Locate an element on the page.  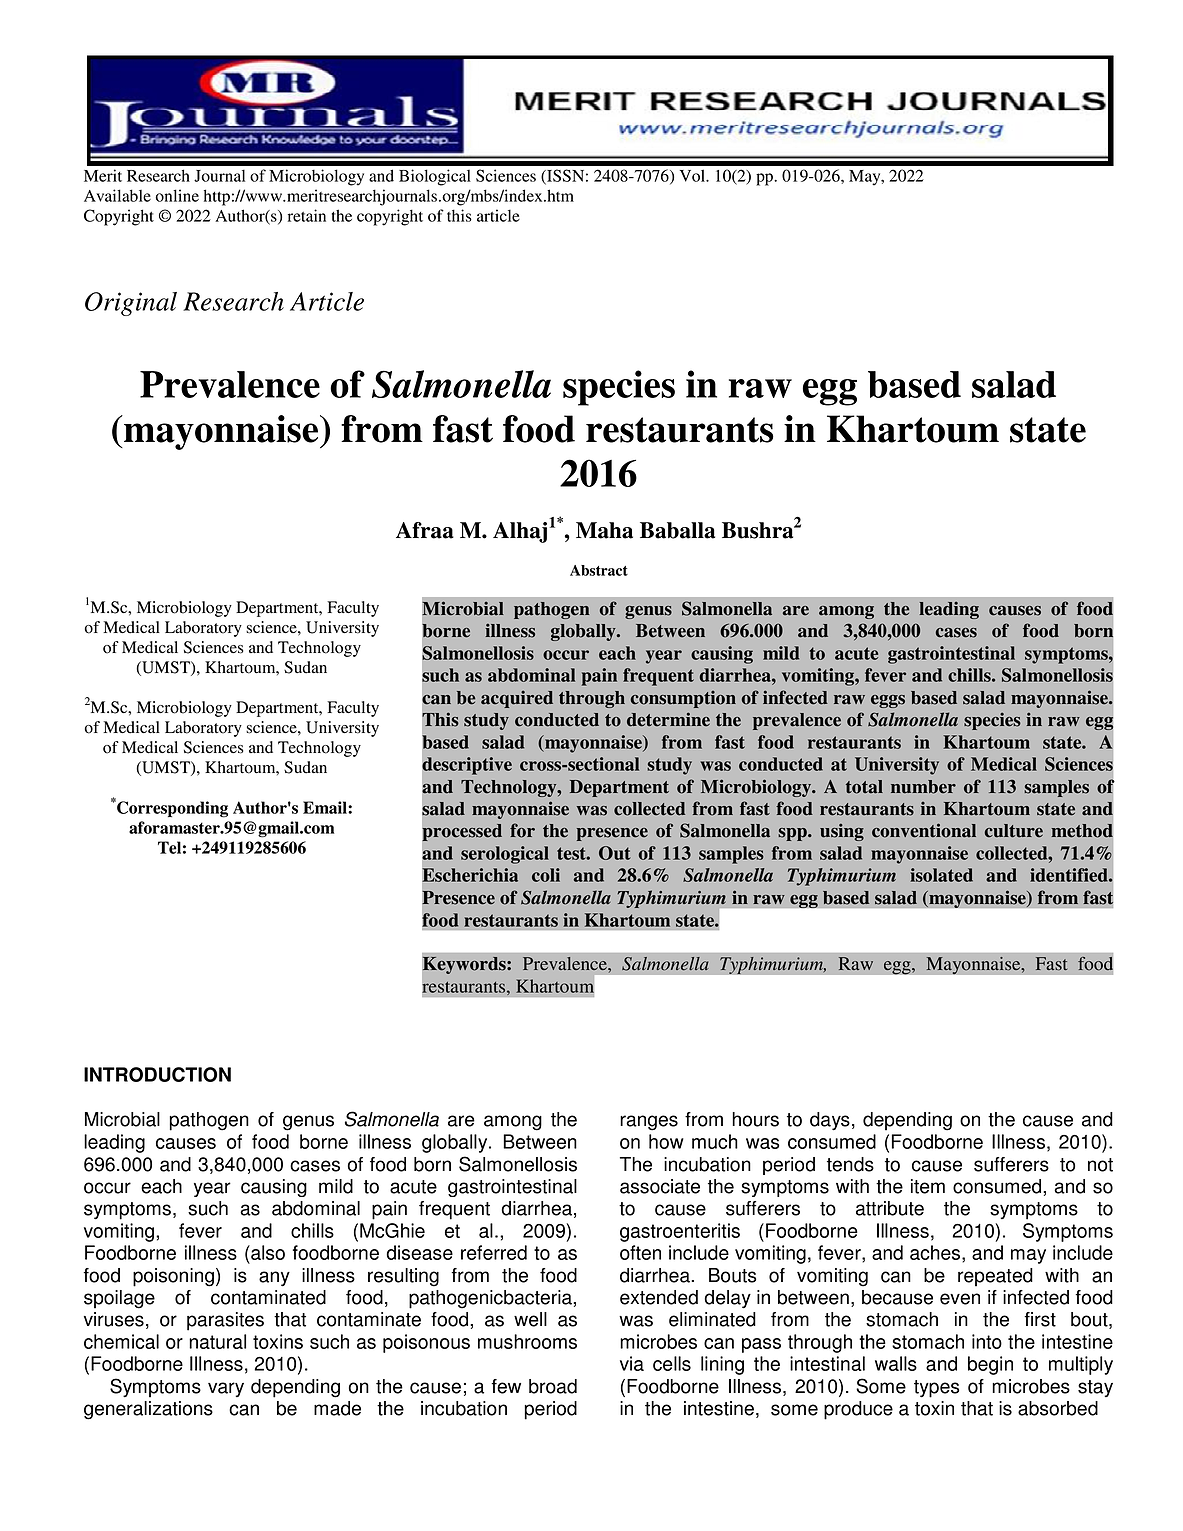
gastroenteritis is located at coordinates (680, 1232).
